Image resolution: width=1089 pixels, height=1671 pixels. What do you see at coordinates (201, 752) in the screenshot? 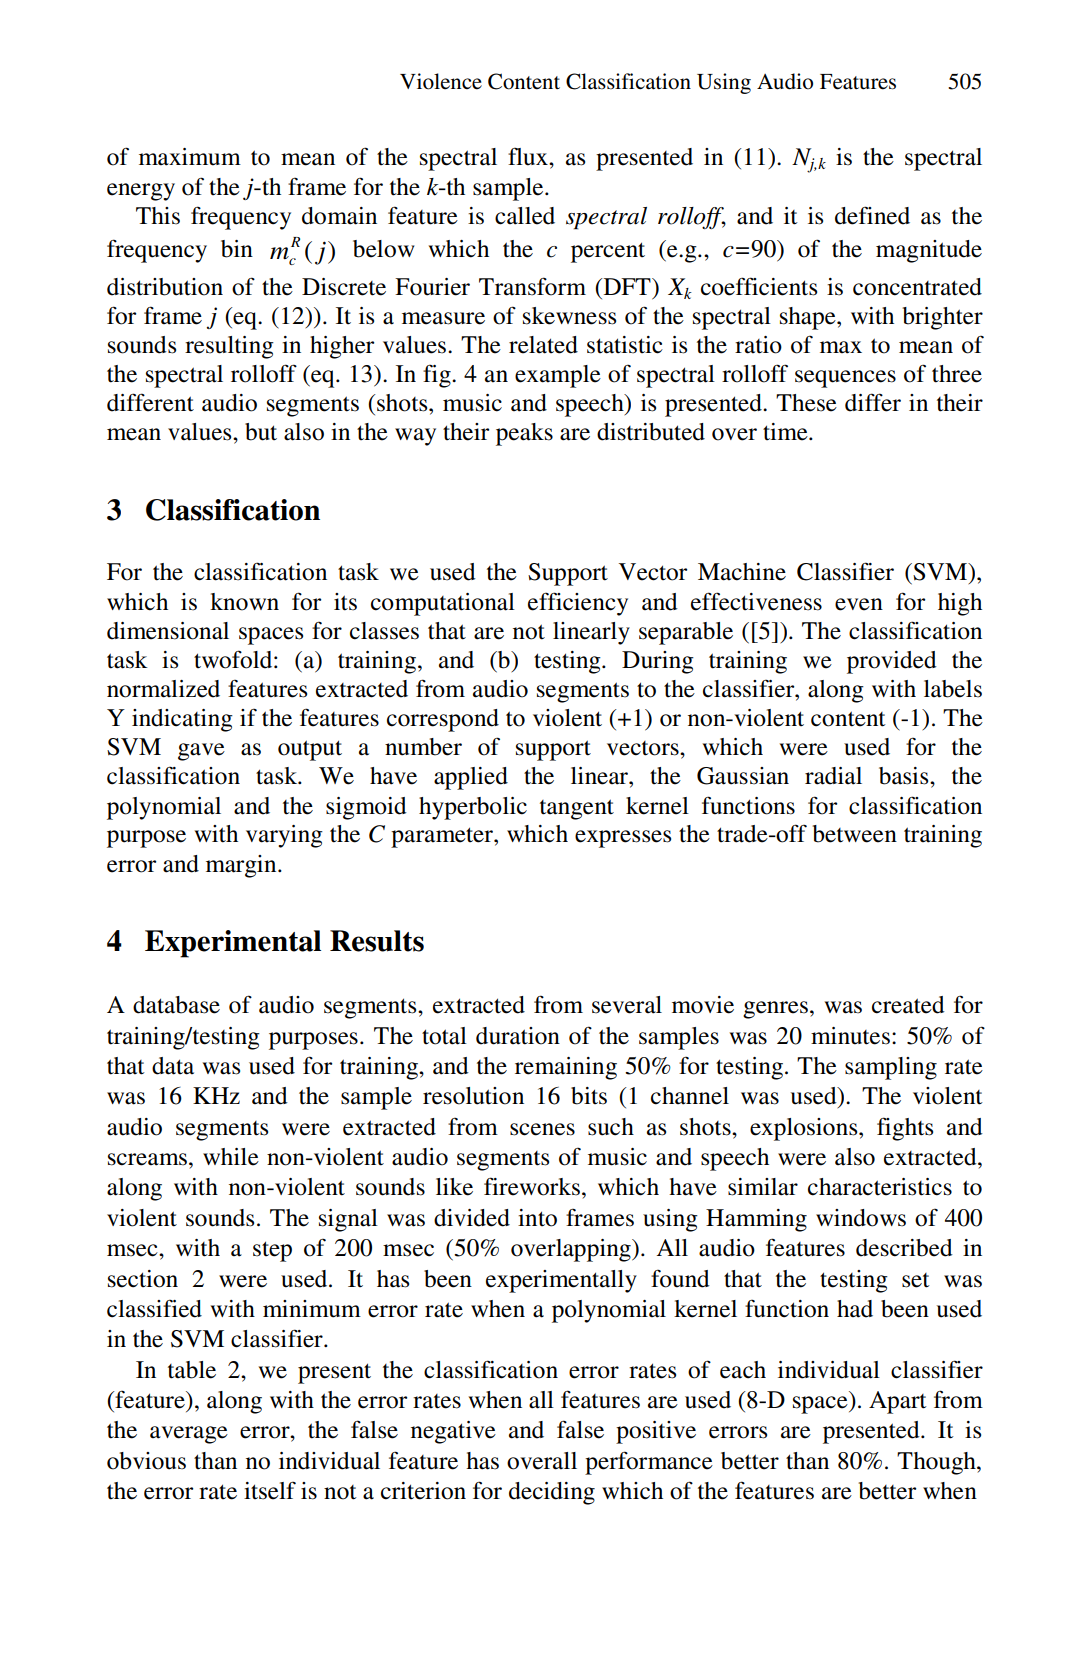
I see `gave` at bounding box center [201, 752].
